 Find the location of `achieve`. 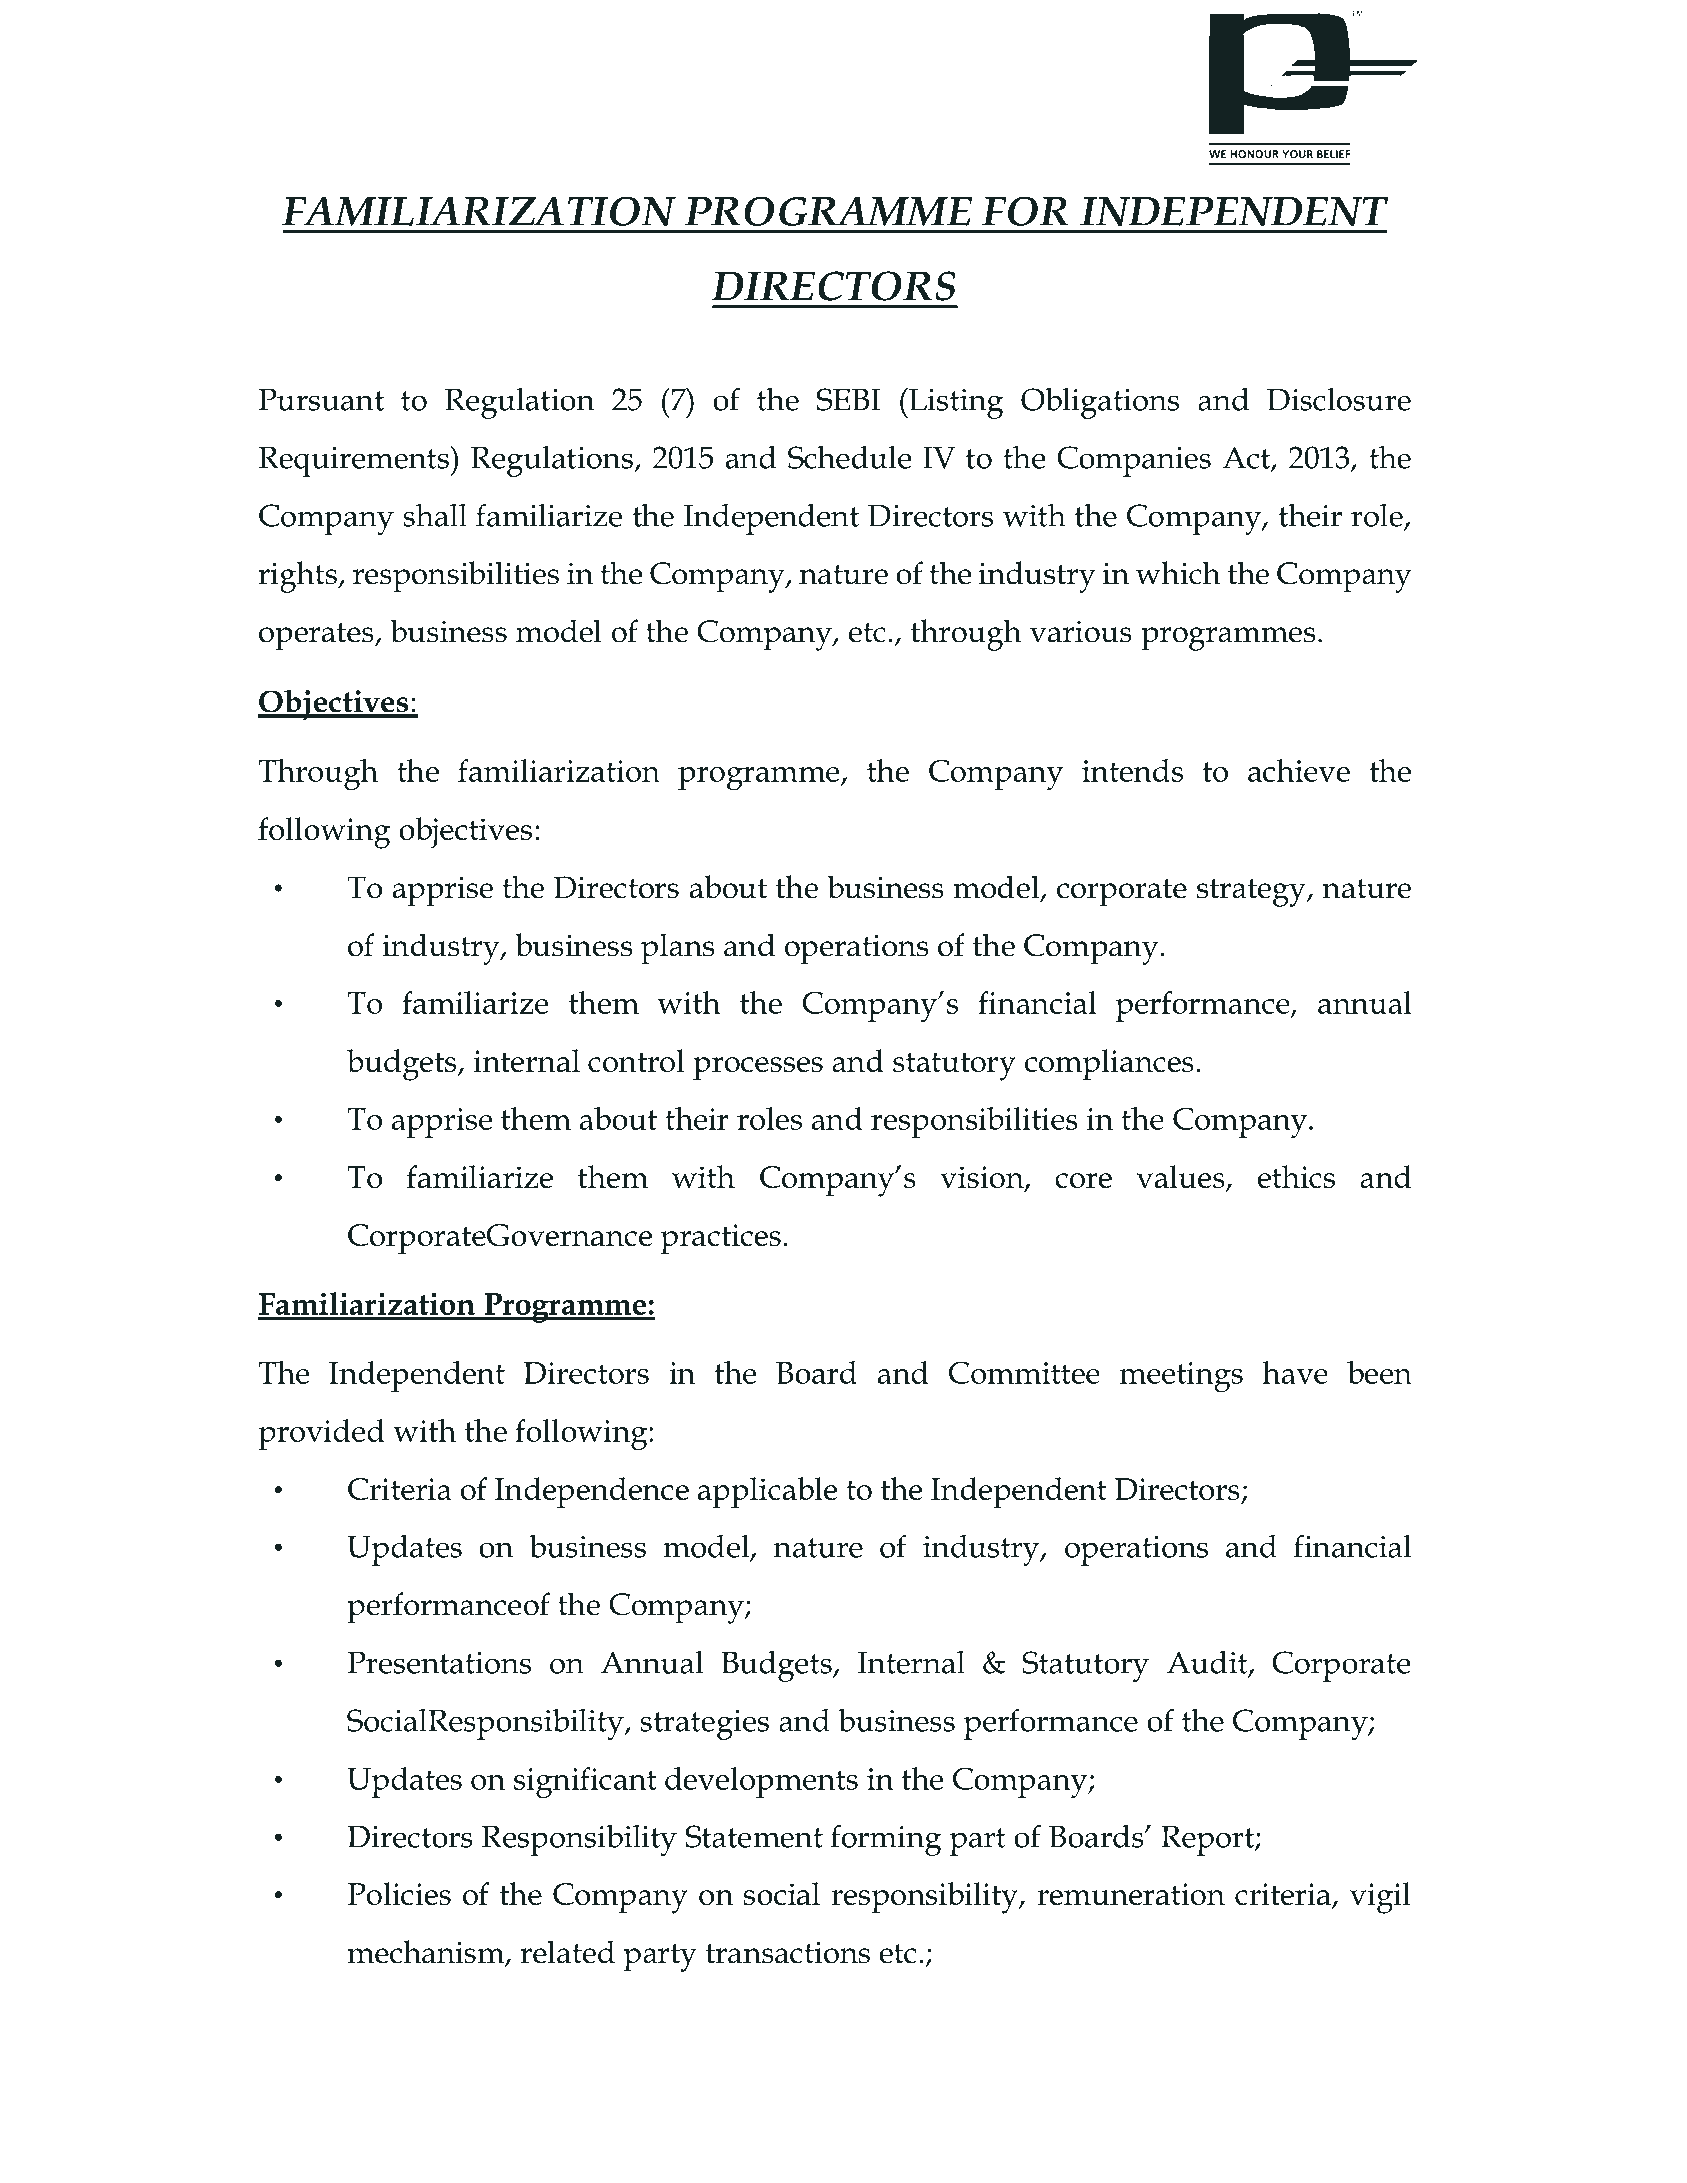

achieve is located at coordinates (1299, 770).
